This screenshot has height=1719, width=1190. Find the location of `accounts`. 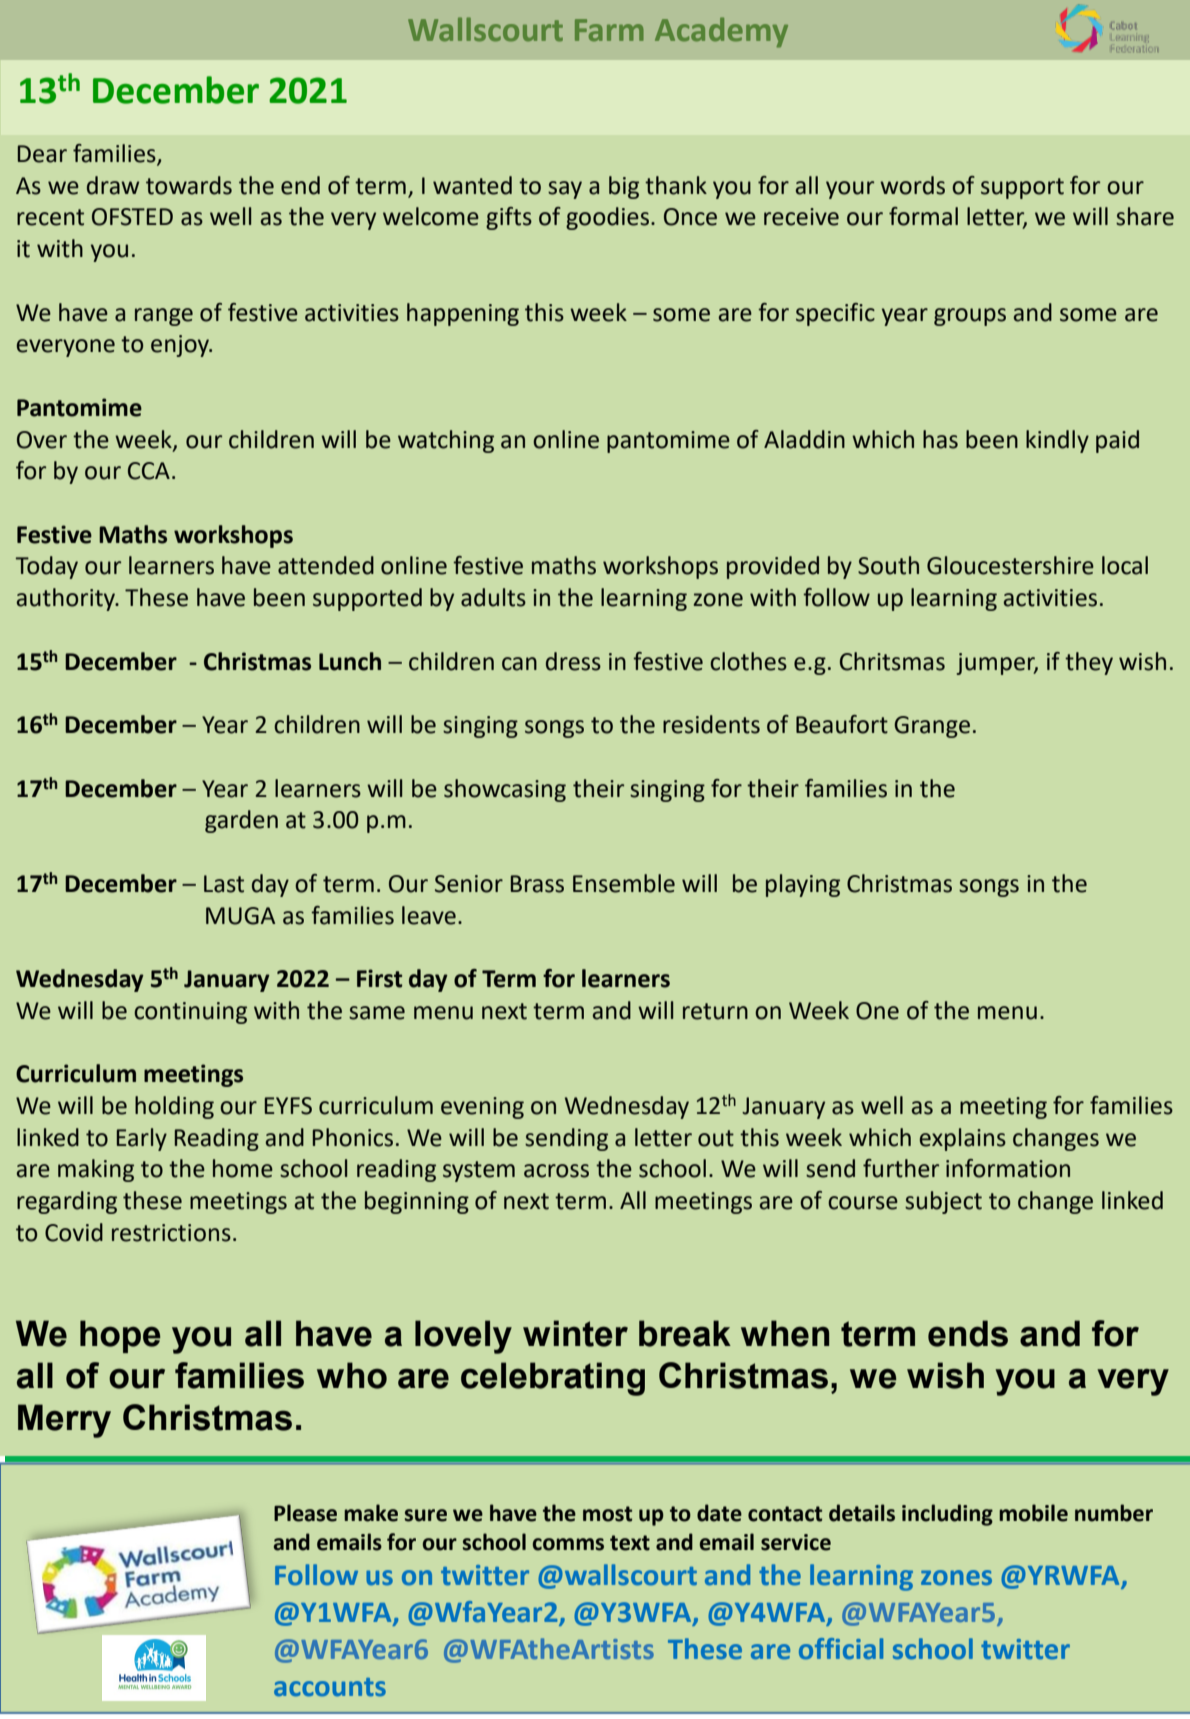

accounts is located at coordinates (330, 1687).
